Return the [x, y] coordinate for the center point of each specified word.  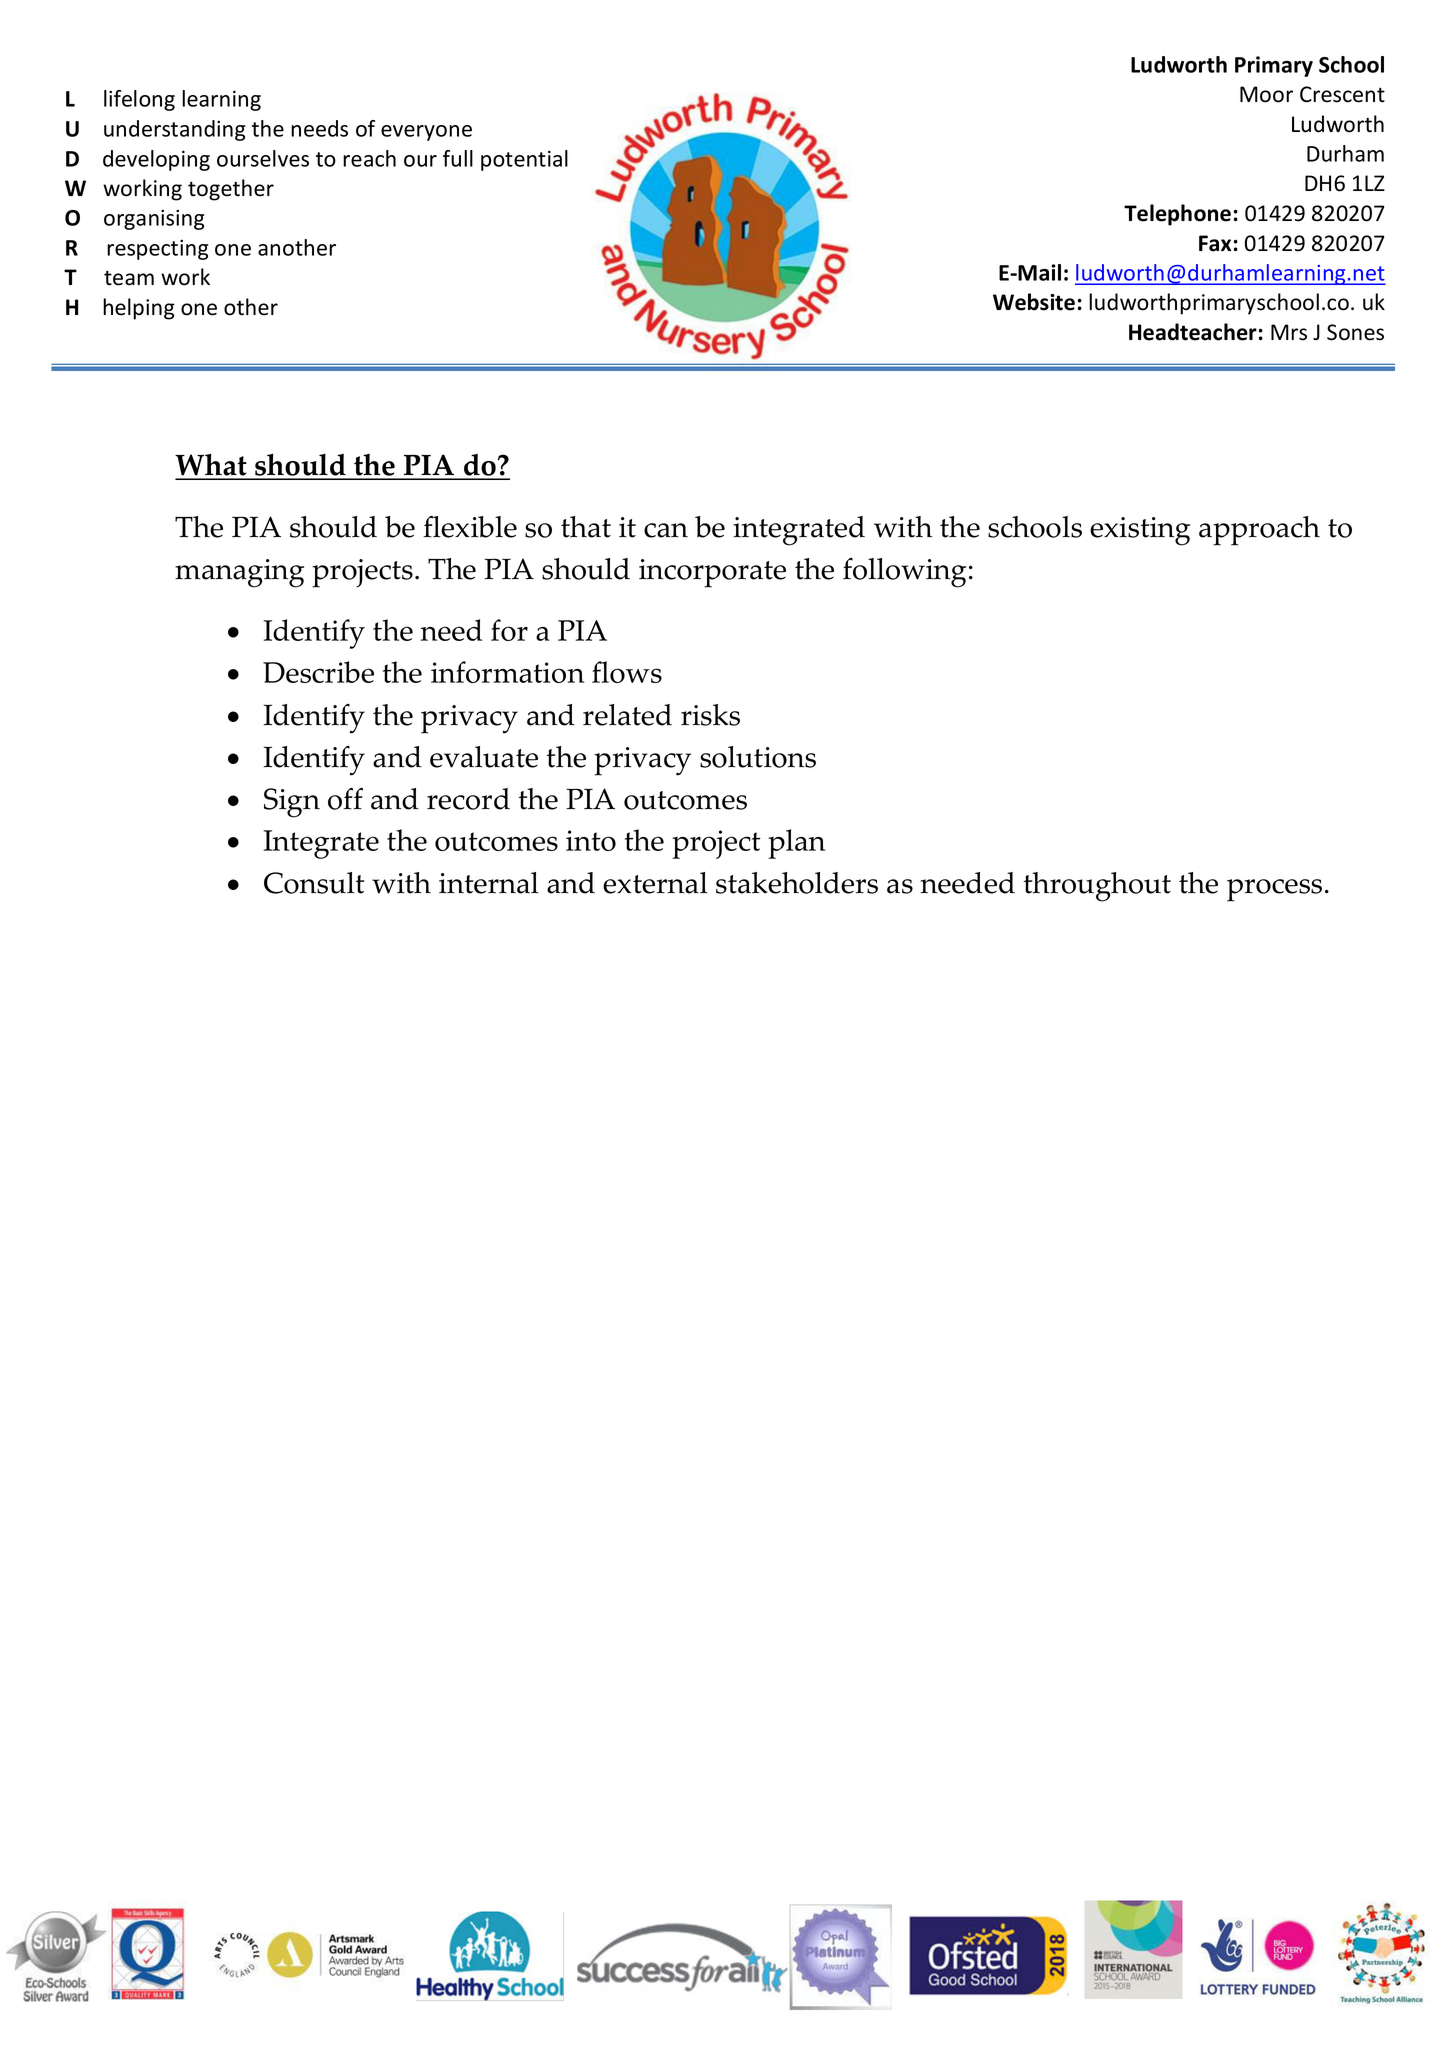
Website [1034, 302]
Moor [1266, 94]
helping [139, 309]
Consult [314, 883]
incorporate [712, 573]
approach [1259, 531]
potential [524, 160]
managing [239, 573]
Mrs [1289, 332]
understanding [174, 130]
